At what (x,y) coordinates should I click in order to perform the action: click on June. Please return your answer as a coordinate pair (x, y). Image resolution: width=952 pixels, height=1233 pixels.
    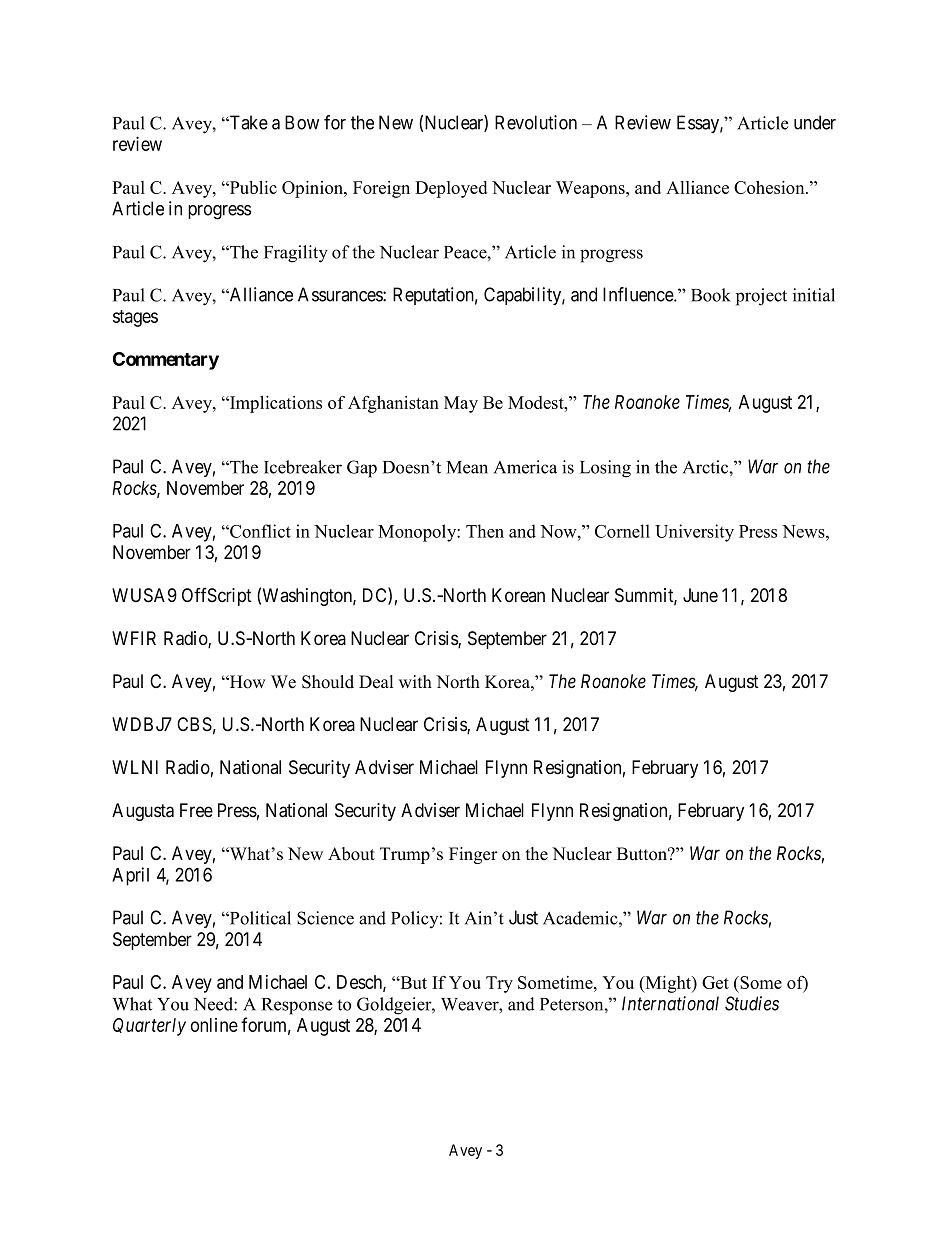
    Looking at the image, I should click on (700, 595).
